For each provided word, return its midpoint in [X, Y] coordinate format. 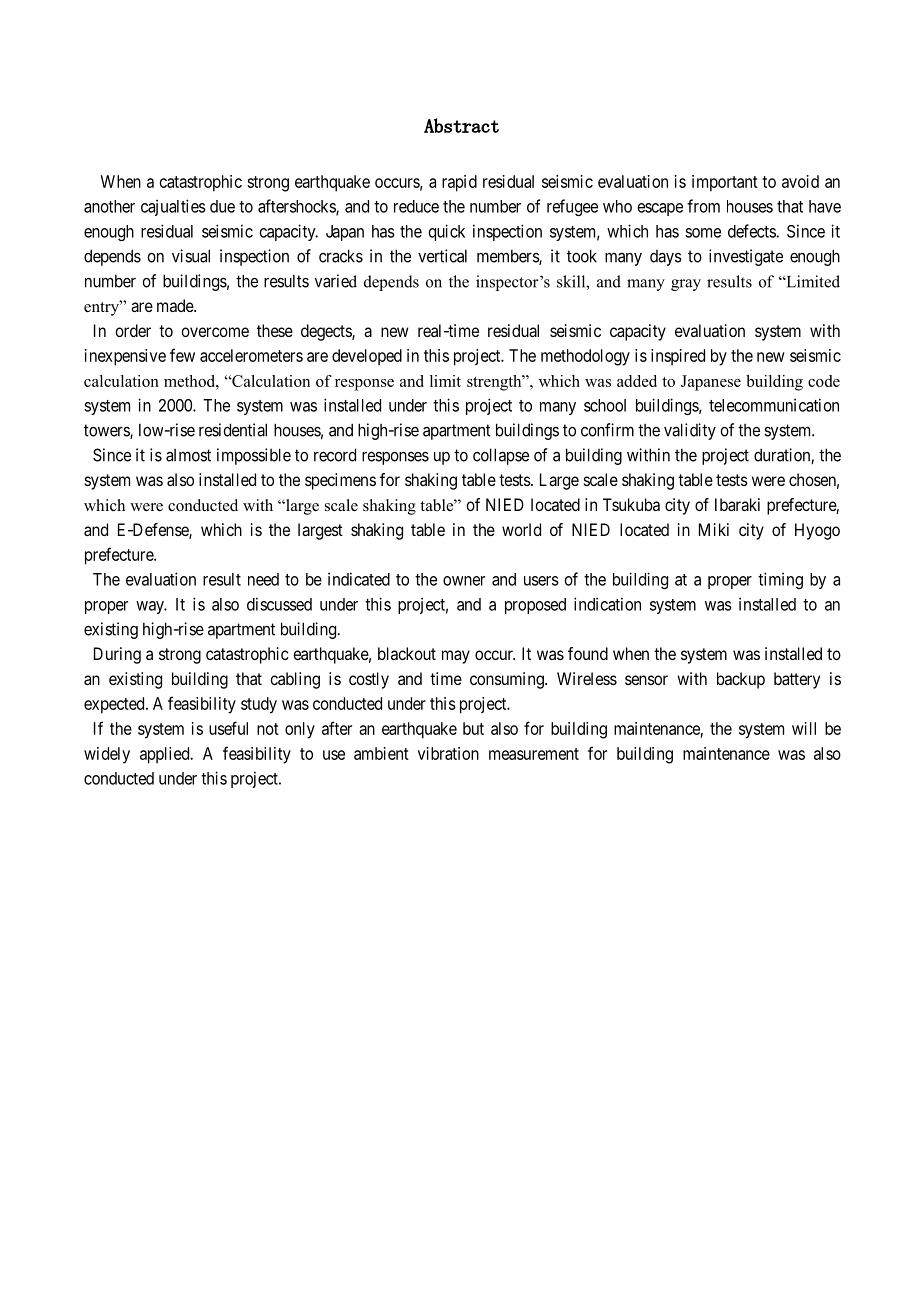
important [725, 183]
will [804, 728]
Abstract [461, 125]
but [473, 728]
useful [228, 728]
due [222, 206]
